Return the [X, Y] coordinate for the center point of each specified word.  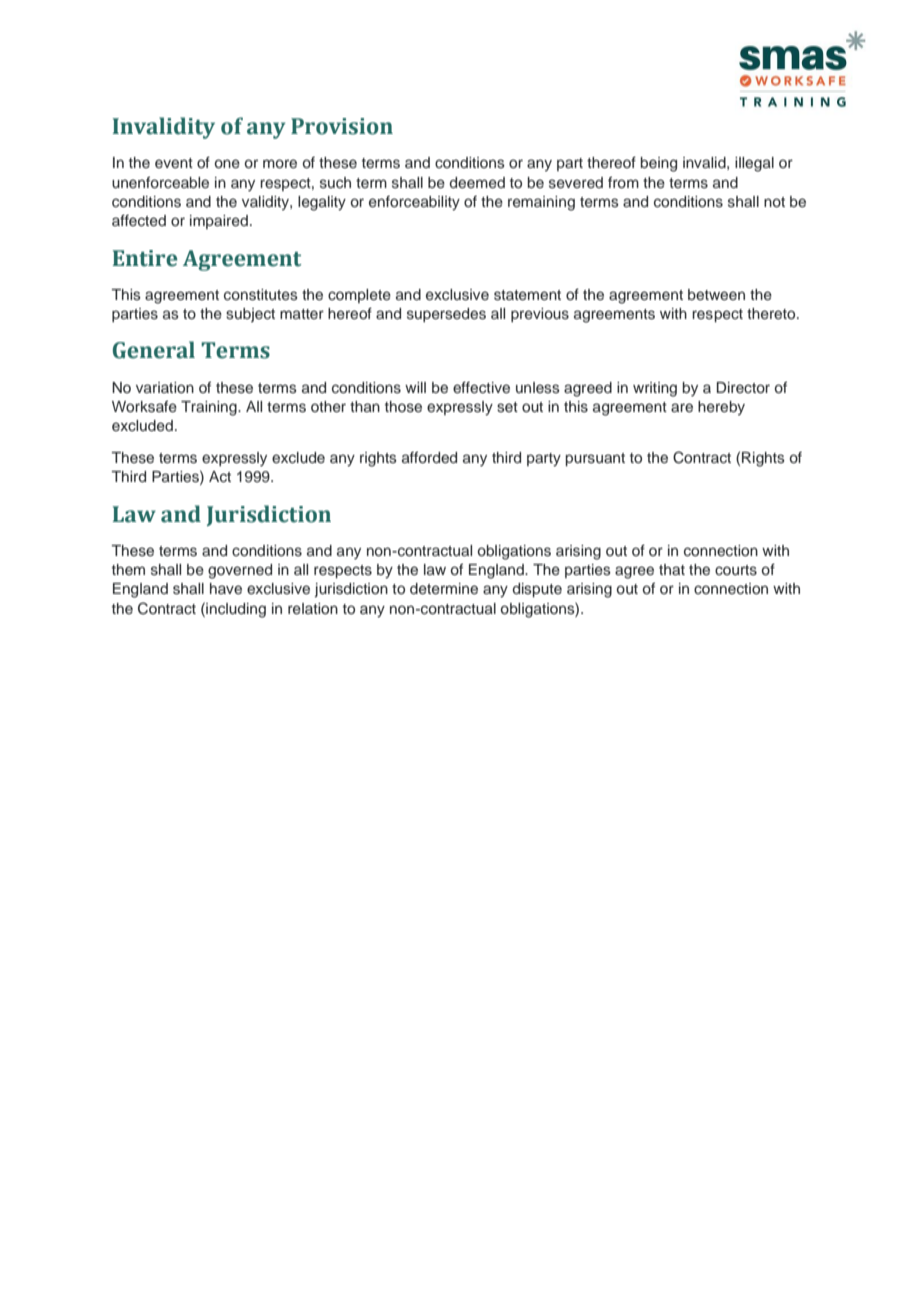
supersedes [446, 315]
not [774, 202]
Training [210, 408]
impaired [219, 222]
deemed [477, 183]
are [682, 407]
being [659, 164]
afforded [429, 457]
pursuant [595, 459]
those [403, 407]
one [227, 164]
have [226, 588]
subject [250, 315]
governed [240, 571]
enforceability [414, 203]
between [716, 294]
